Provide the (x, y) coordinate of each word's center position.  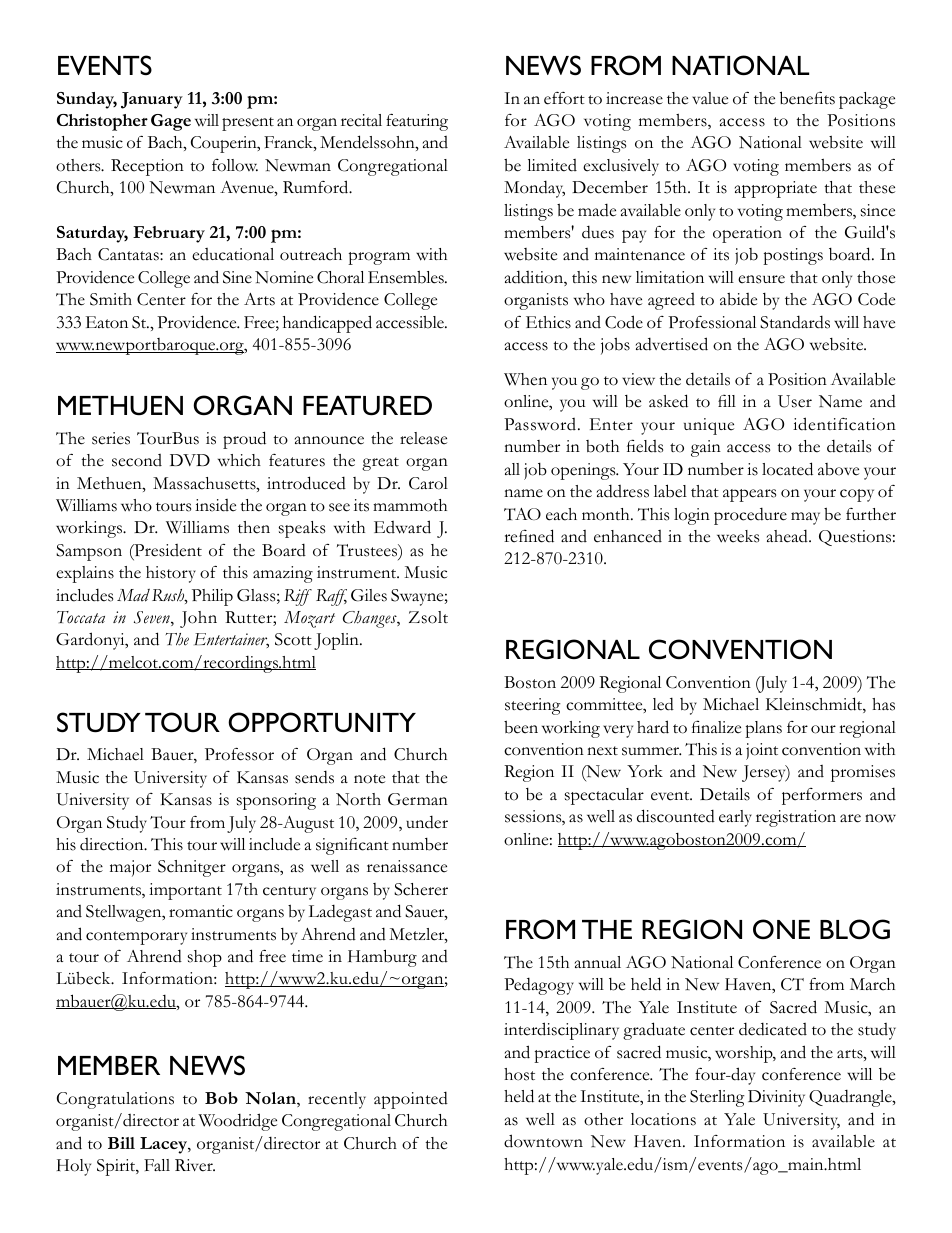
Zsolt (428, 617)
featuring (417, 122)
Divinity (776, 1098)
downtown (543, 1141)
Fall (157, 1165)
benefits (807, 98)
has (883, 704)
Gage (171, 122)
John (198, 619)
